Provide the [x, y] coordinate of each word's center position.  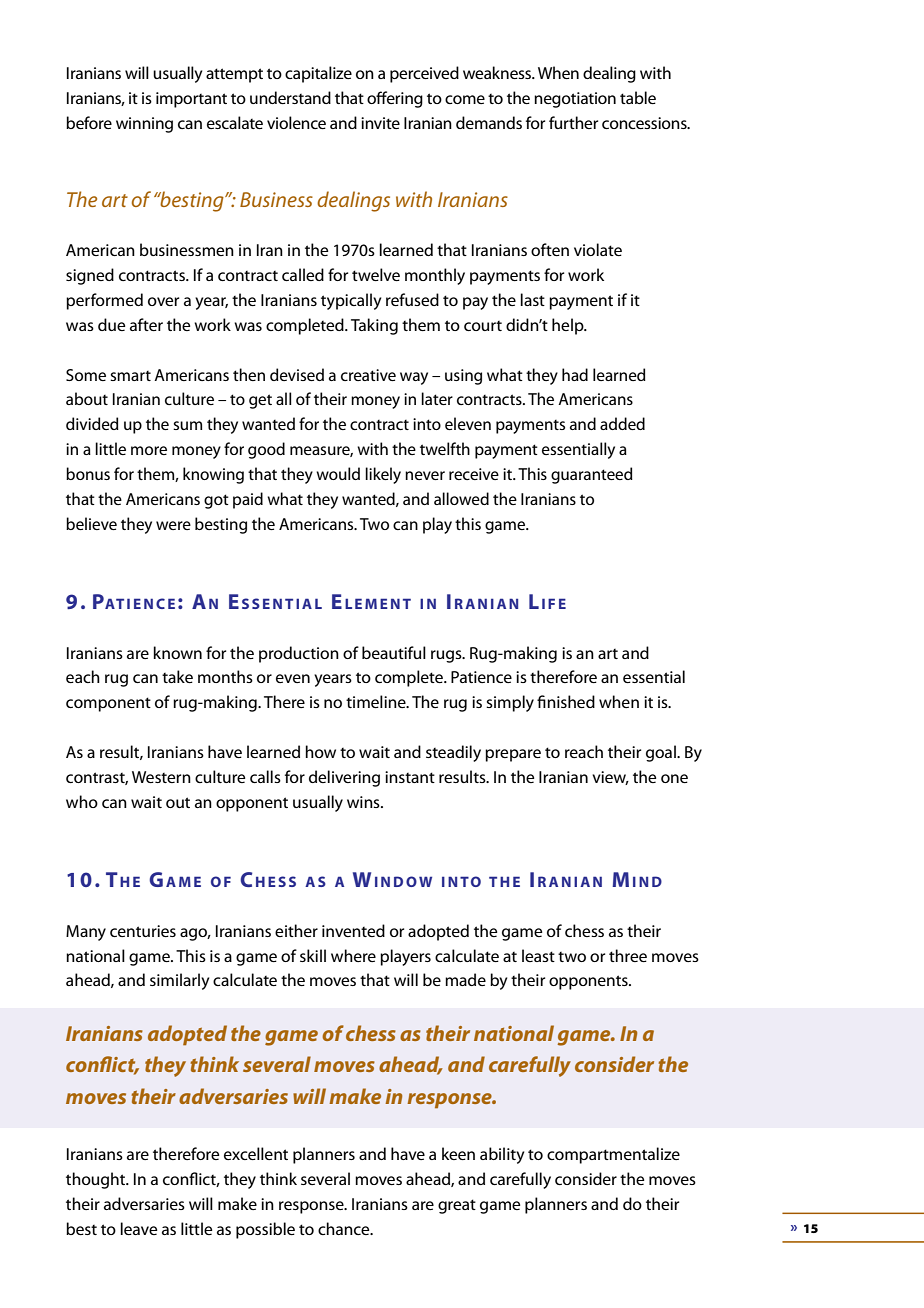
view [610, 778]
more [149, 450]
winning [144, 125]
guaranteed [592, 475]
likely [383, 475]
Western [161, 777]
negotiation [575, 100]
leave [139, 1228]
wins [364, 802]
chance [345, 1228]
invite [380, 123]
